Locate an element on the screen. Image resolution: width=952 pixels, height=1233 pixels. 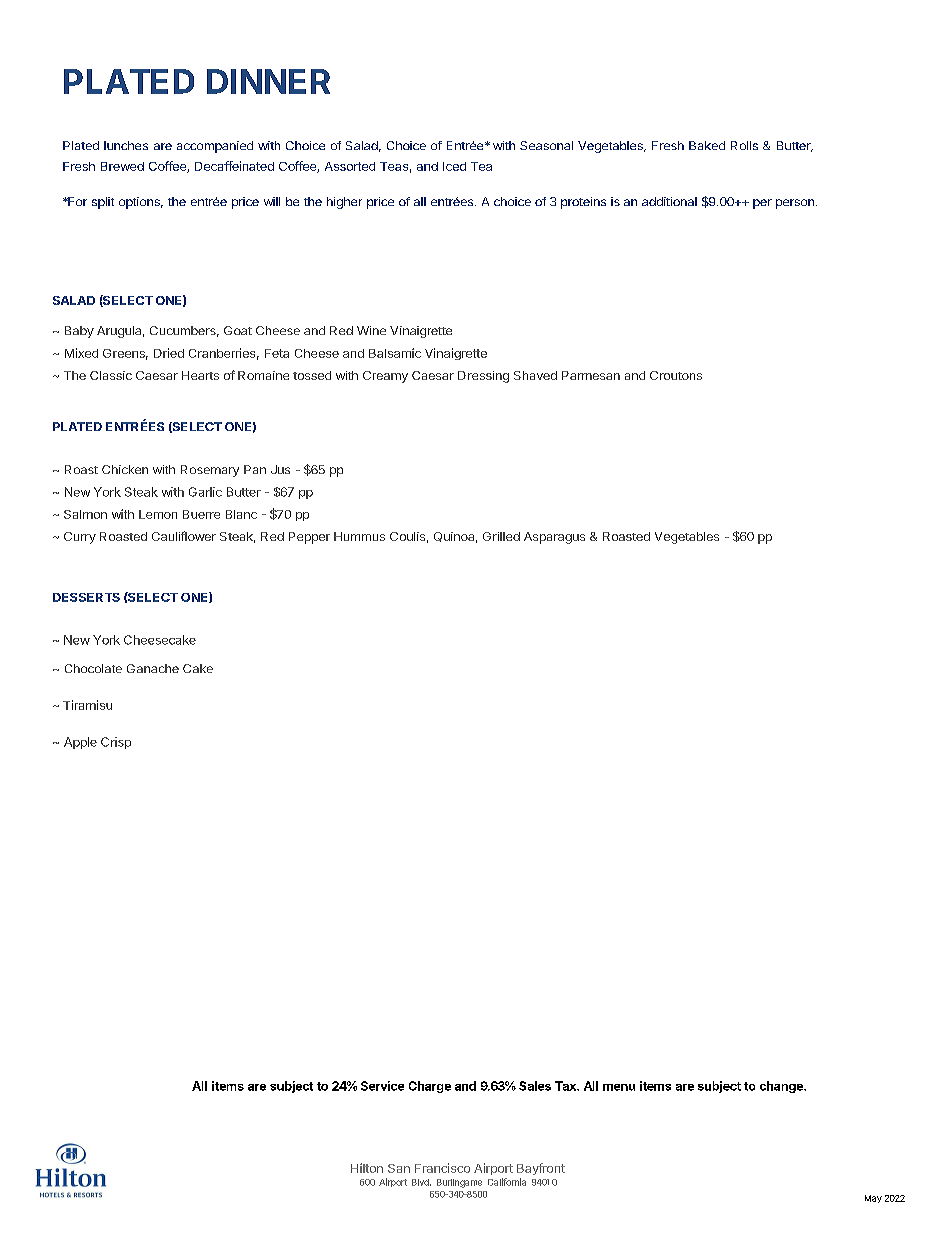
Rolls is located at coordinates (744, 145).
